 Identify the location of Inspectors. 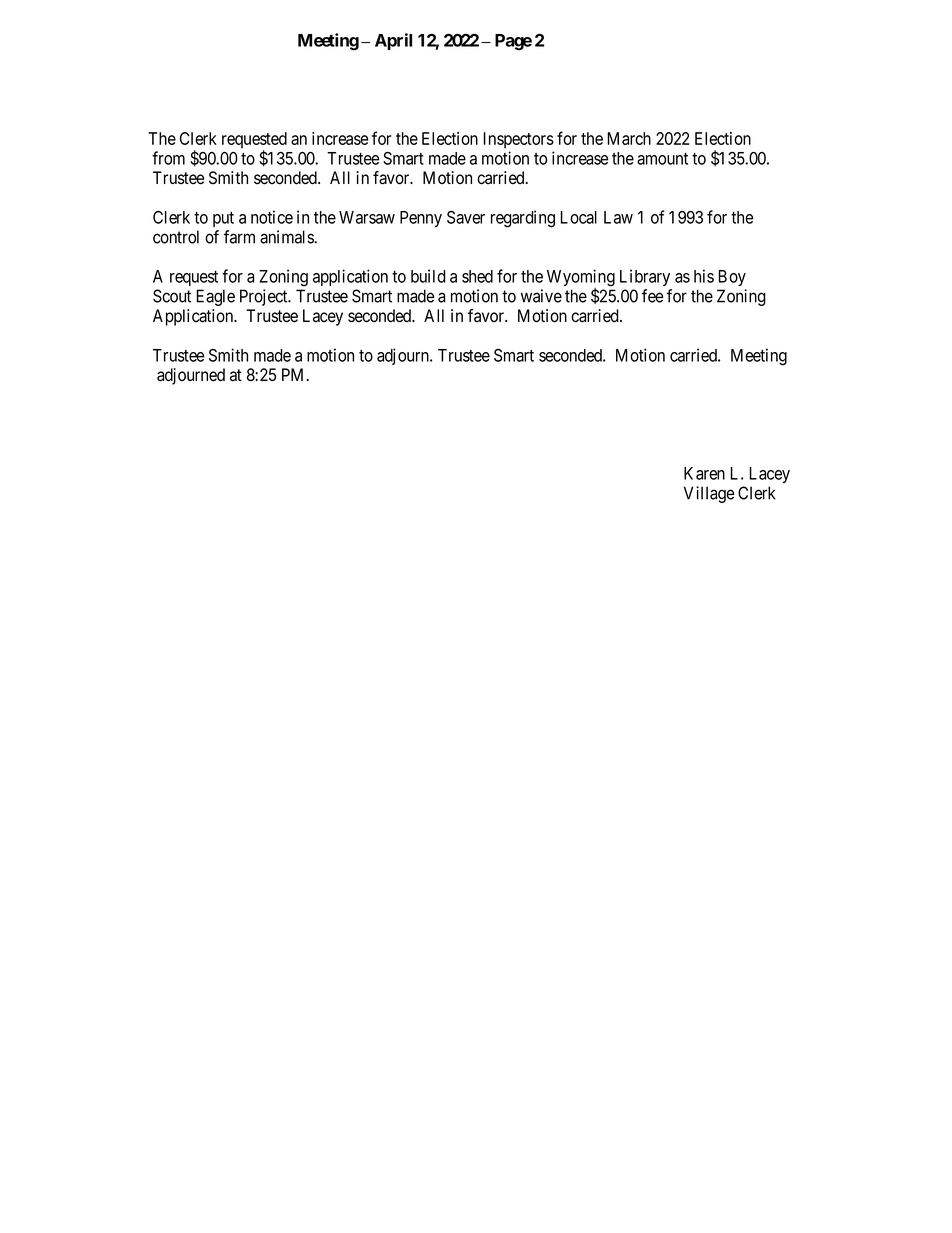
(519, 140).
